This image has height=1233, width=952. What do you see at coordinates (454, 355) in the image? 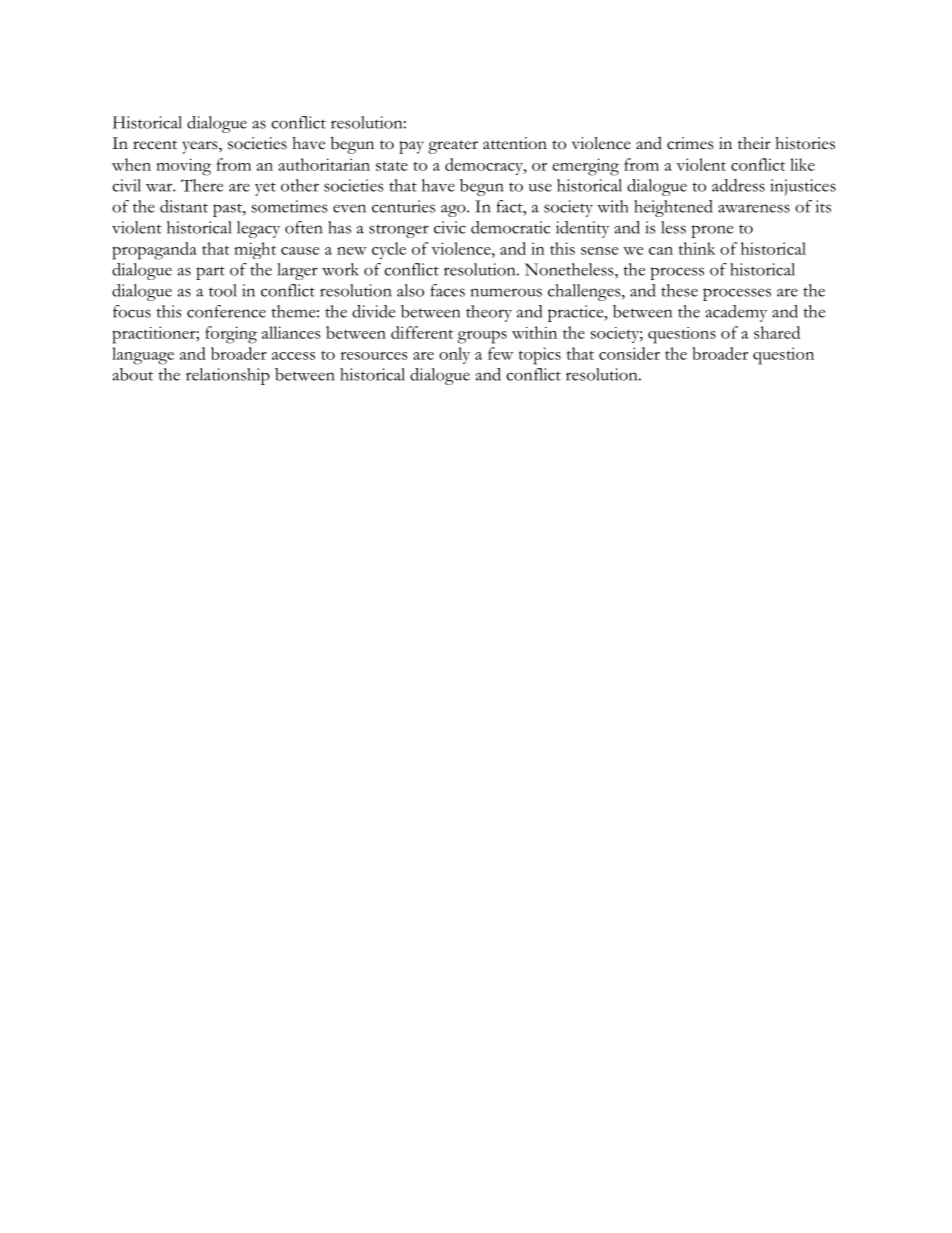
I see `only` at bounding box center [454, 355].
